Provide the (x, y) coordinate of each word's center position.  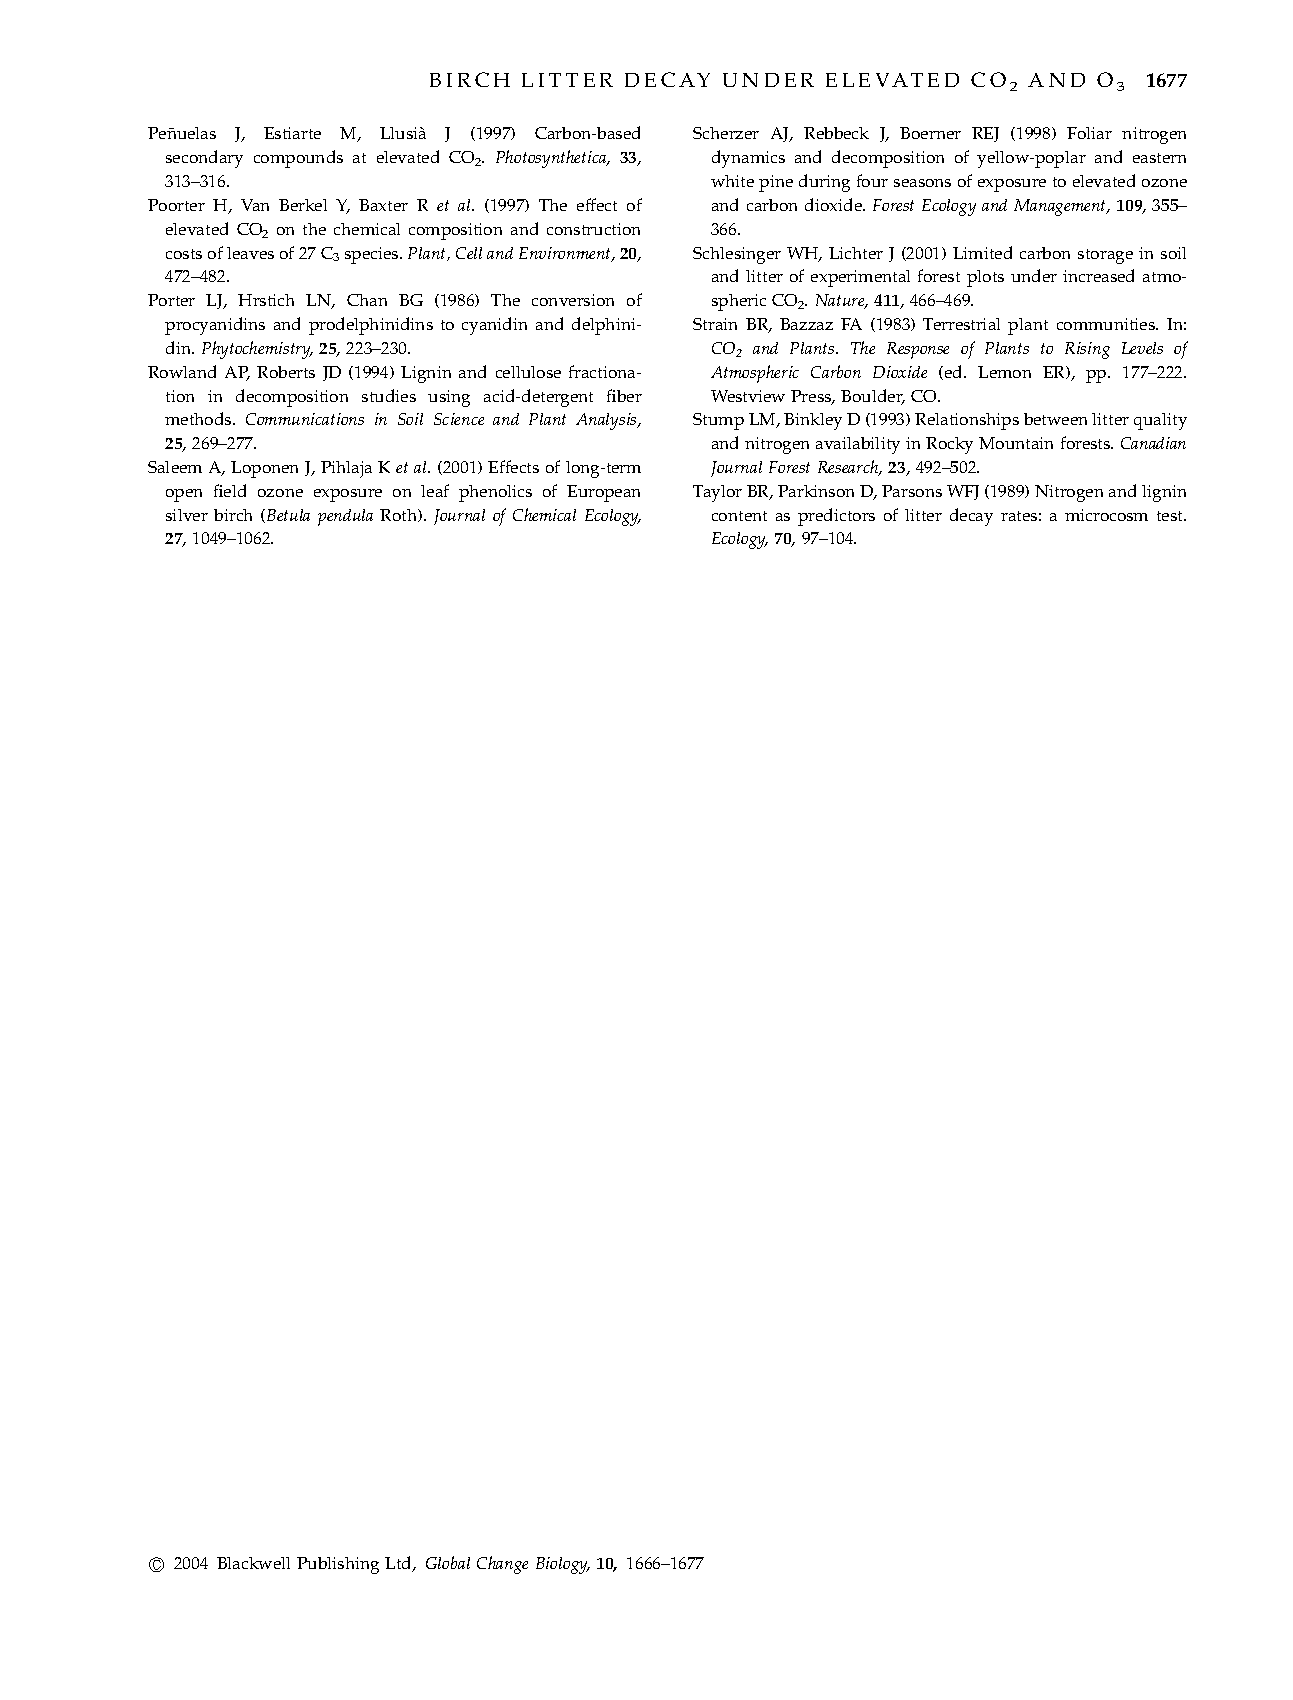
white (732, 181)
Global (448, 1562)
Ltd (399, 1564)
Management (1061, 207)
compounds (298, 159)
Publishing (338, 1565)
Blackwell (253, 1563)
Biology (563, 1565)
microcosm (1106, 515)
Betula (288, 515)
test (1171, 516)
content (739, 516)
